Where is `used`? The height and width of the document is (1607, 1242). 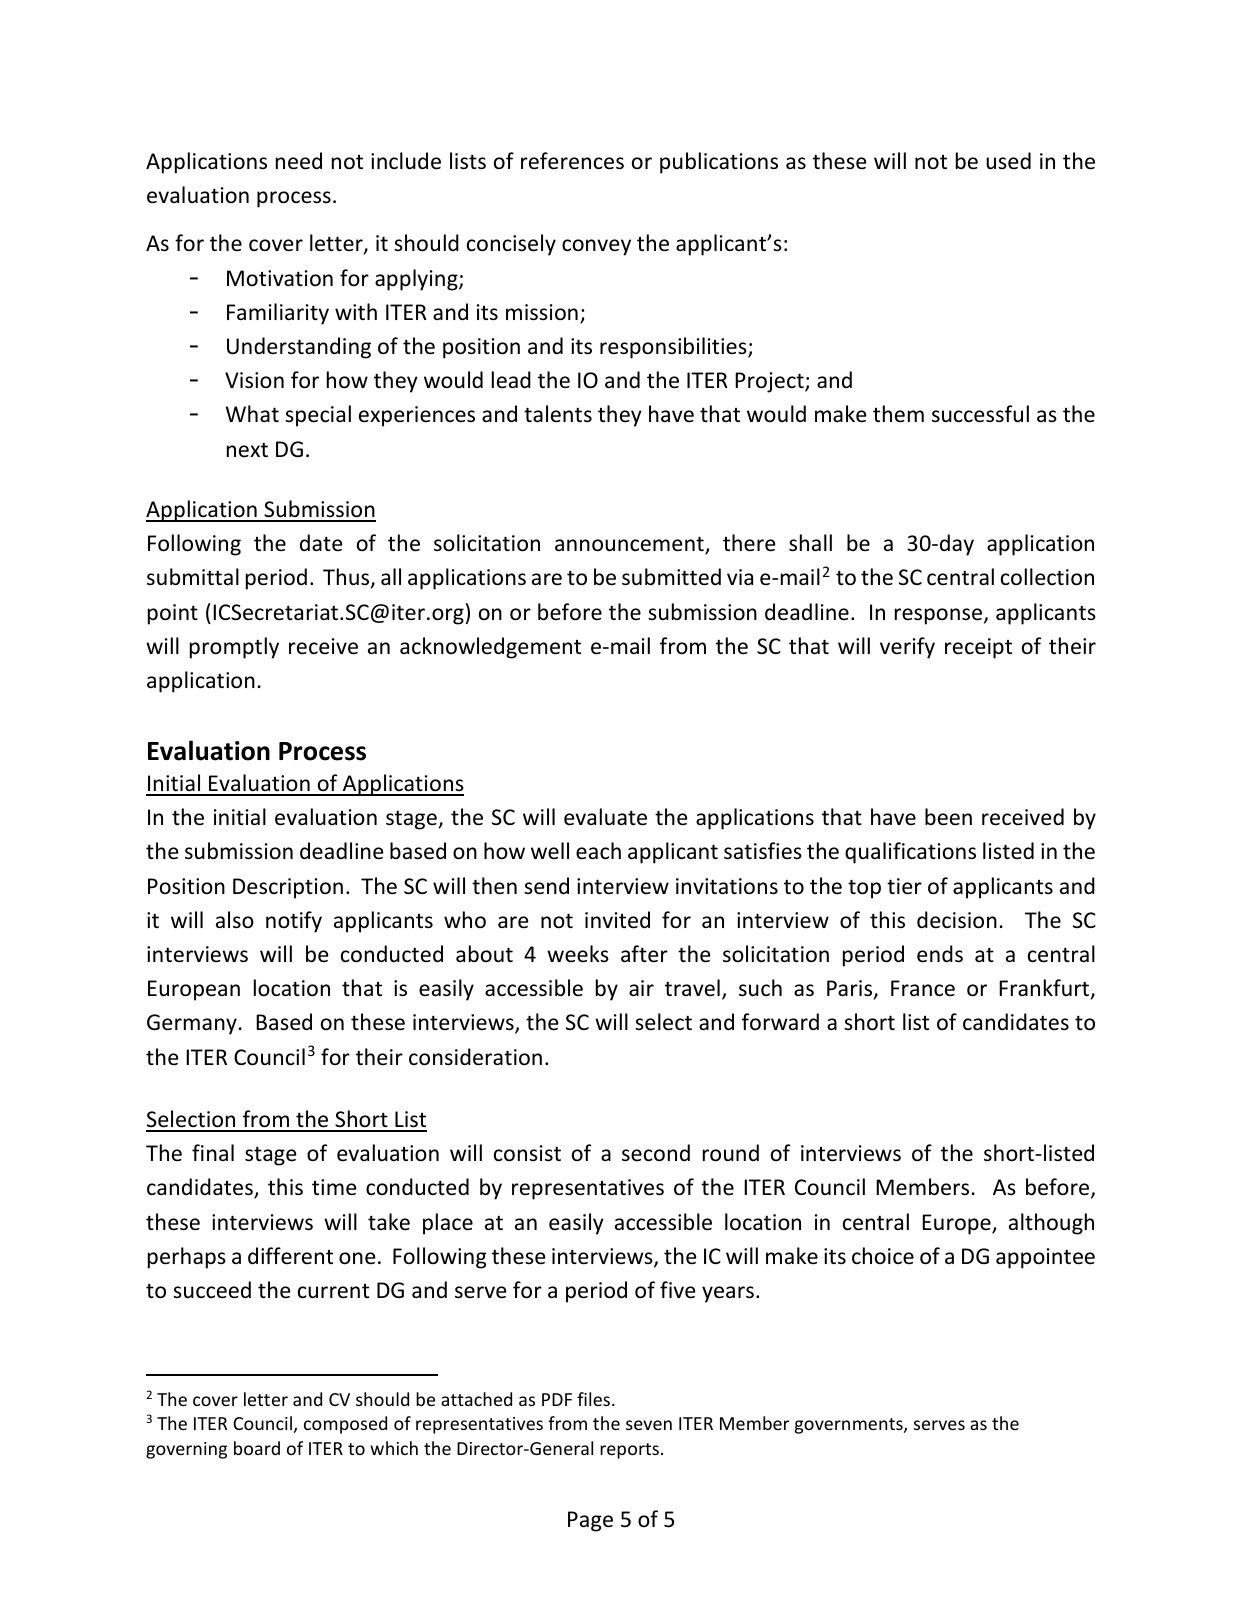 used is located at coordinates (1008, 161).
